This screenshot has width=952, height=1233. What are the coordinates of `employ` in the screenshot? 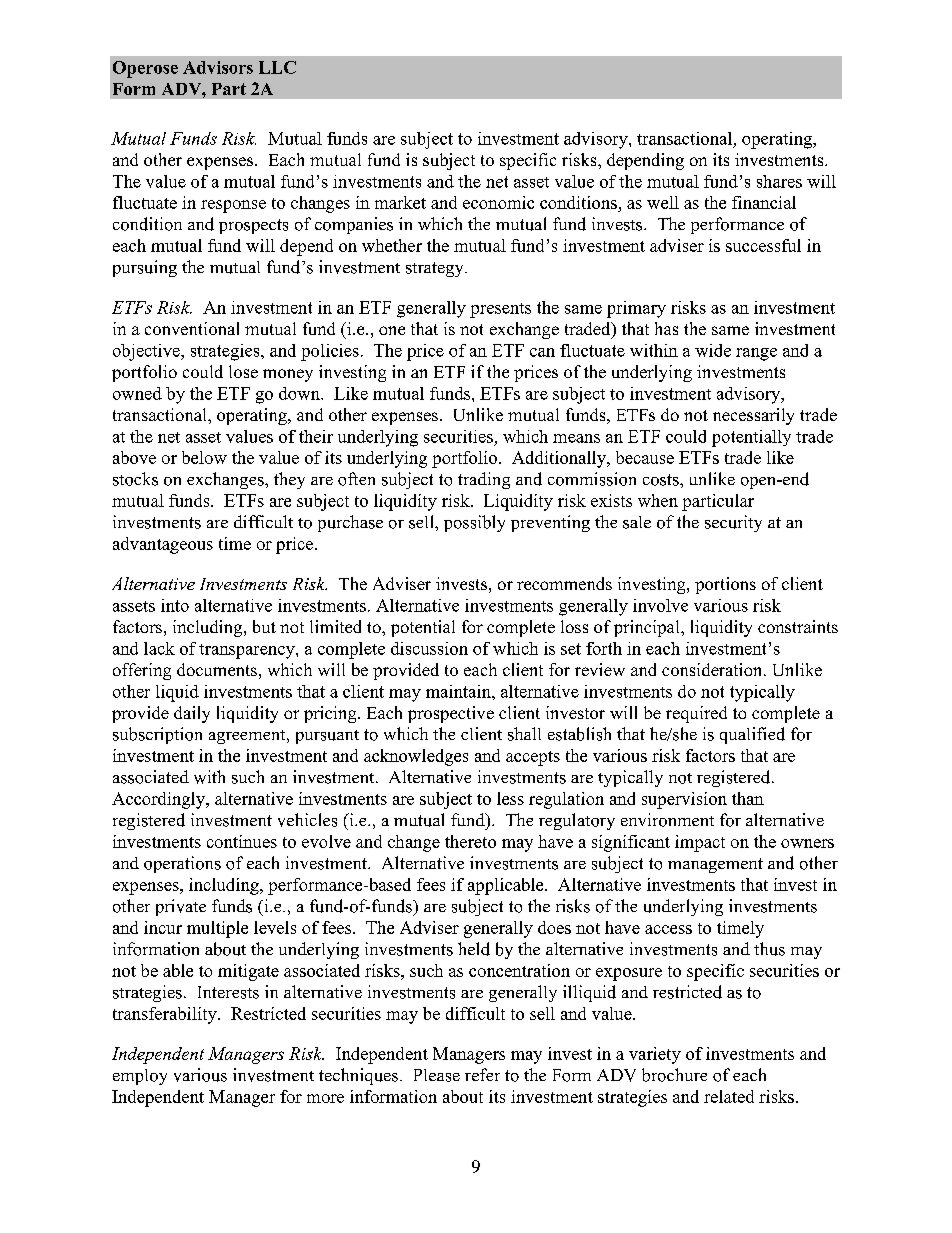 It's located at (140, 1077).
